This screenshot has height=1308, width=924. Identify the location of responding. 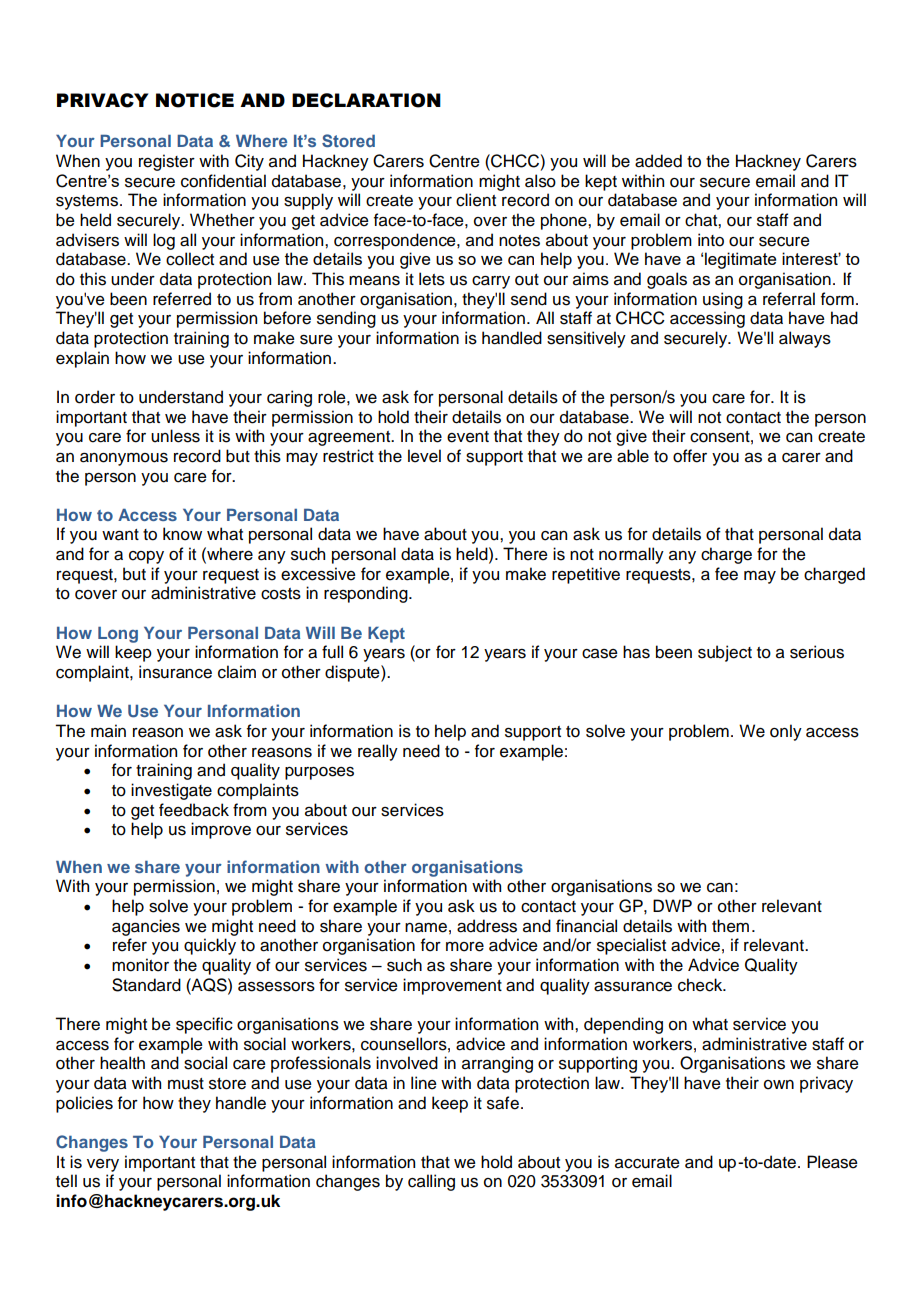
(367, 594).
